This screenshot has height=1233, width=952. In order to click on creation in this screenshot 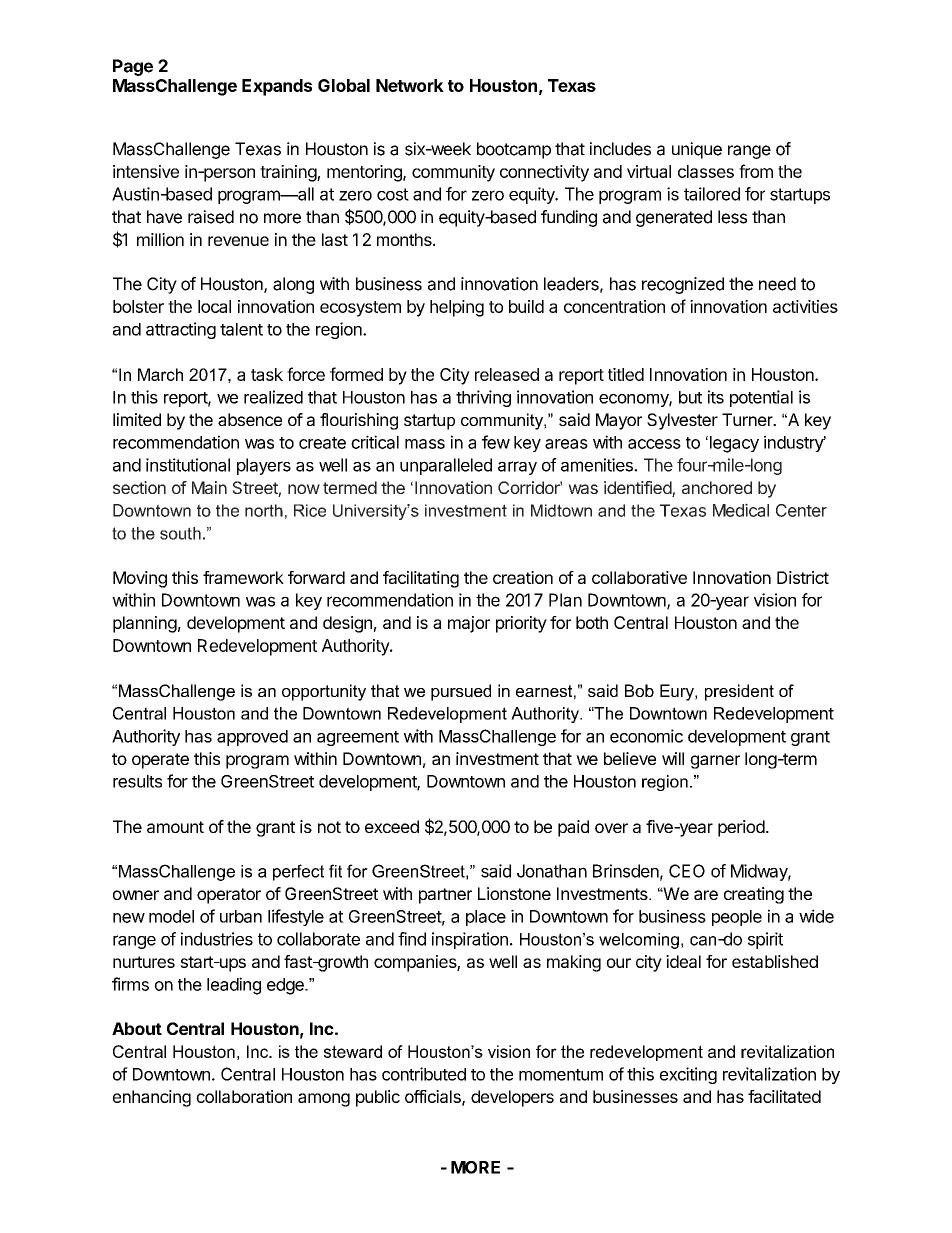, I will do `click(523, 577)`.
